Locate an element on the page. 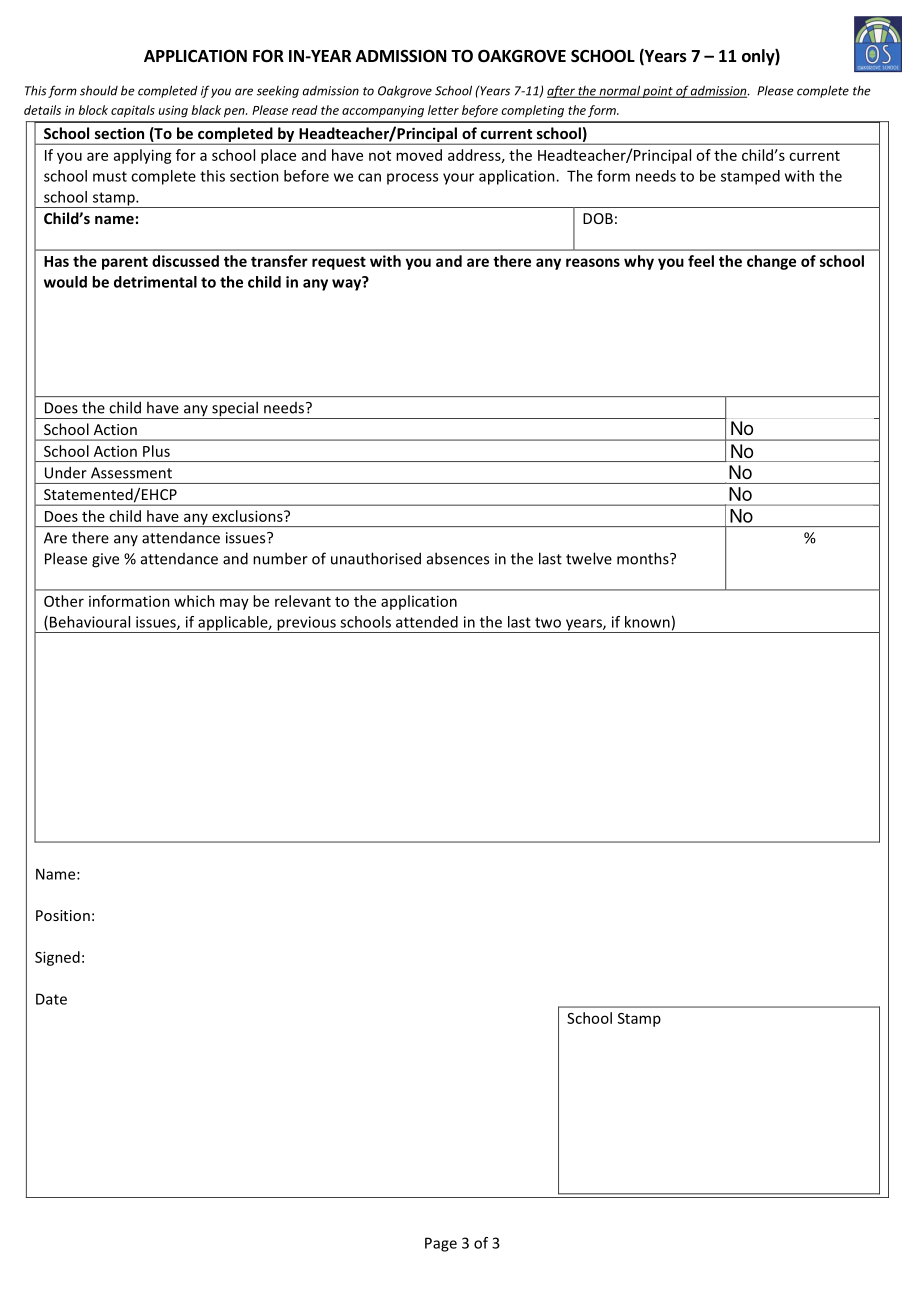 This document has height=1308, width=924. known is located at coordinates (647, 622).
